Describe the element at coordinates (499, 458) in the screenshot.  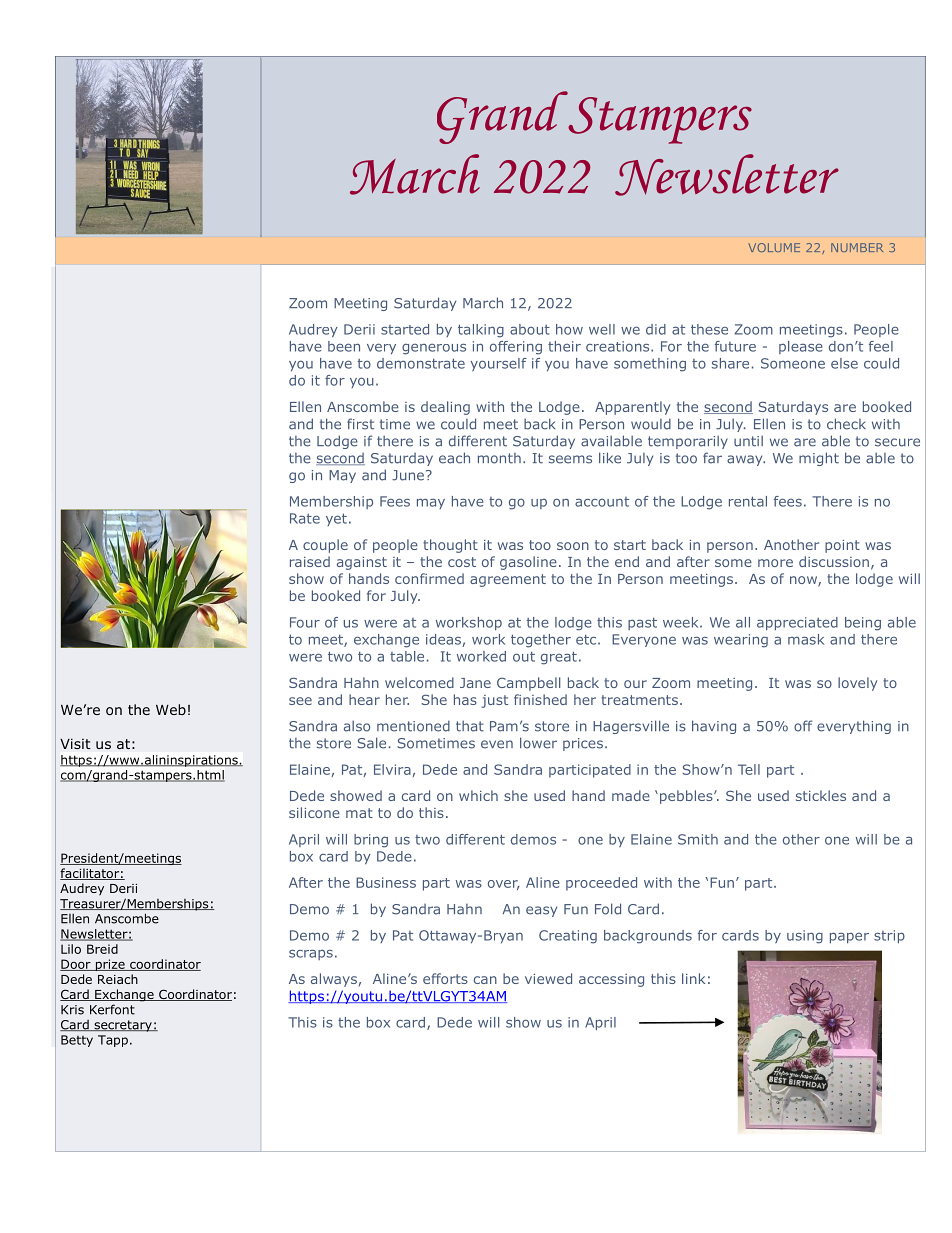
I see `month` at that location.
